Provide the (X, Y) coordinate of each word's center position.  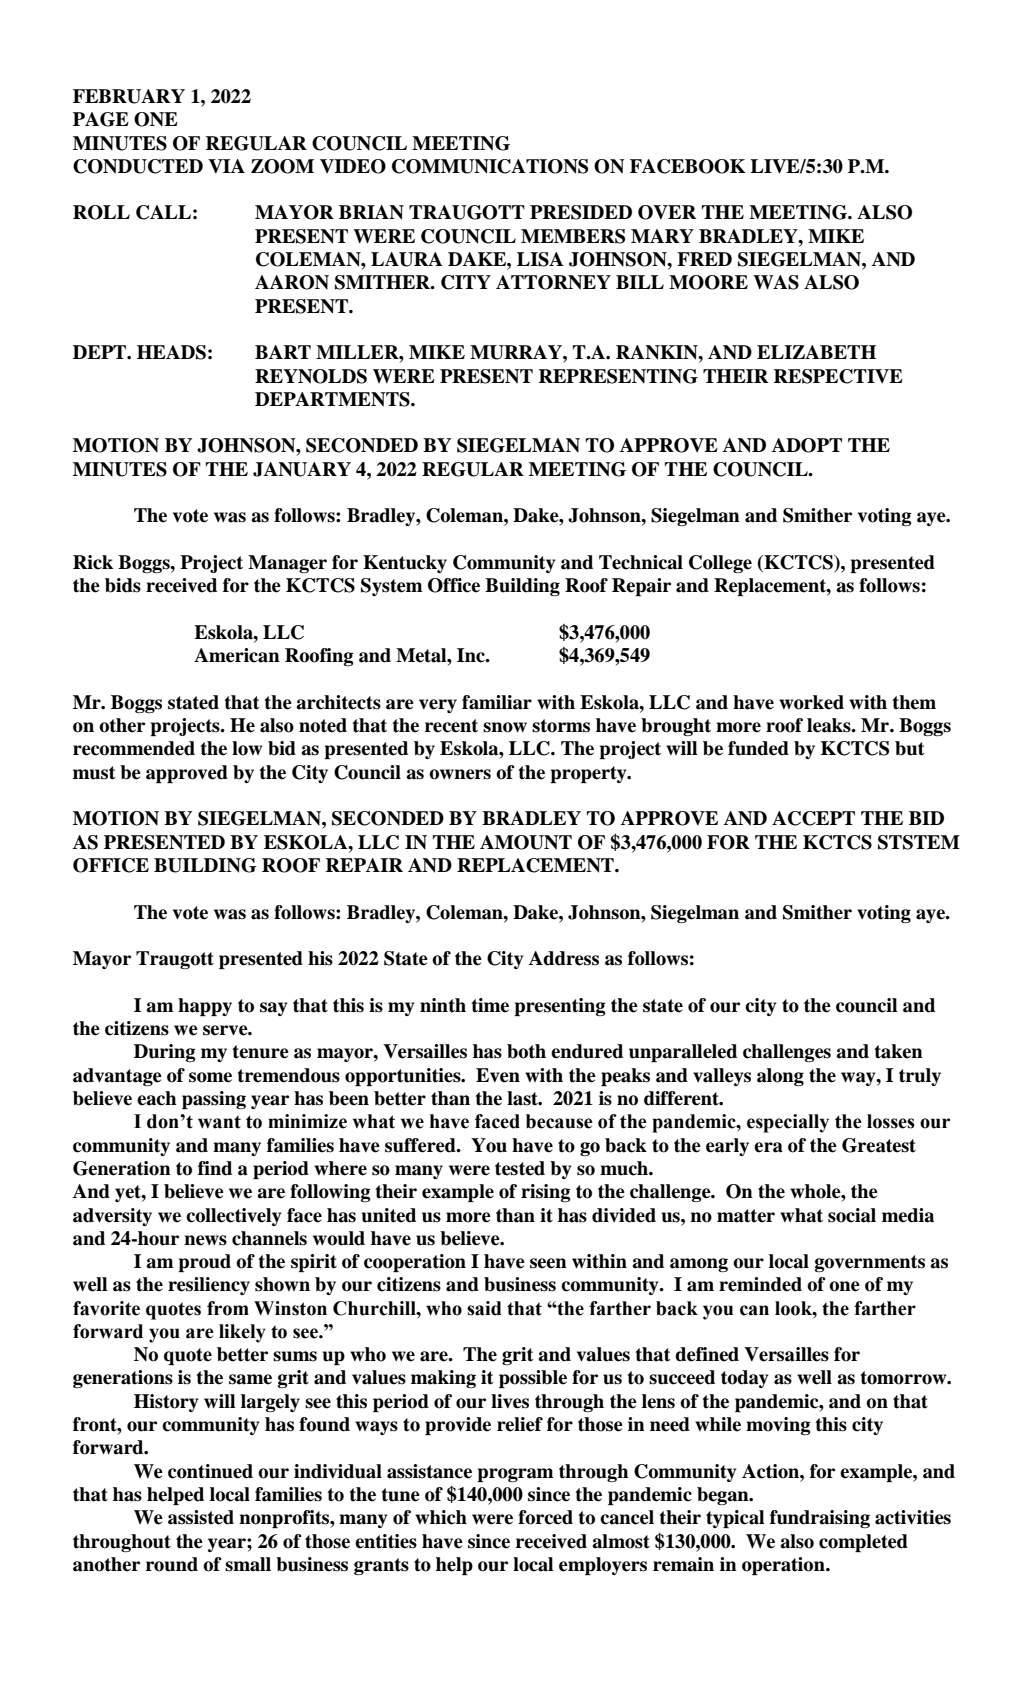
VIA (226, 166)
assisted (201, 1517)
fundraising (820, 1519)
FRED (704, 259)
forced (545, 1517)
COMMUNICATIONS (490, 166)
